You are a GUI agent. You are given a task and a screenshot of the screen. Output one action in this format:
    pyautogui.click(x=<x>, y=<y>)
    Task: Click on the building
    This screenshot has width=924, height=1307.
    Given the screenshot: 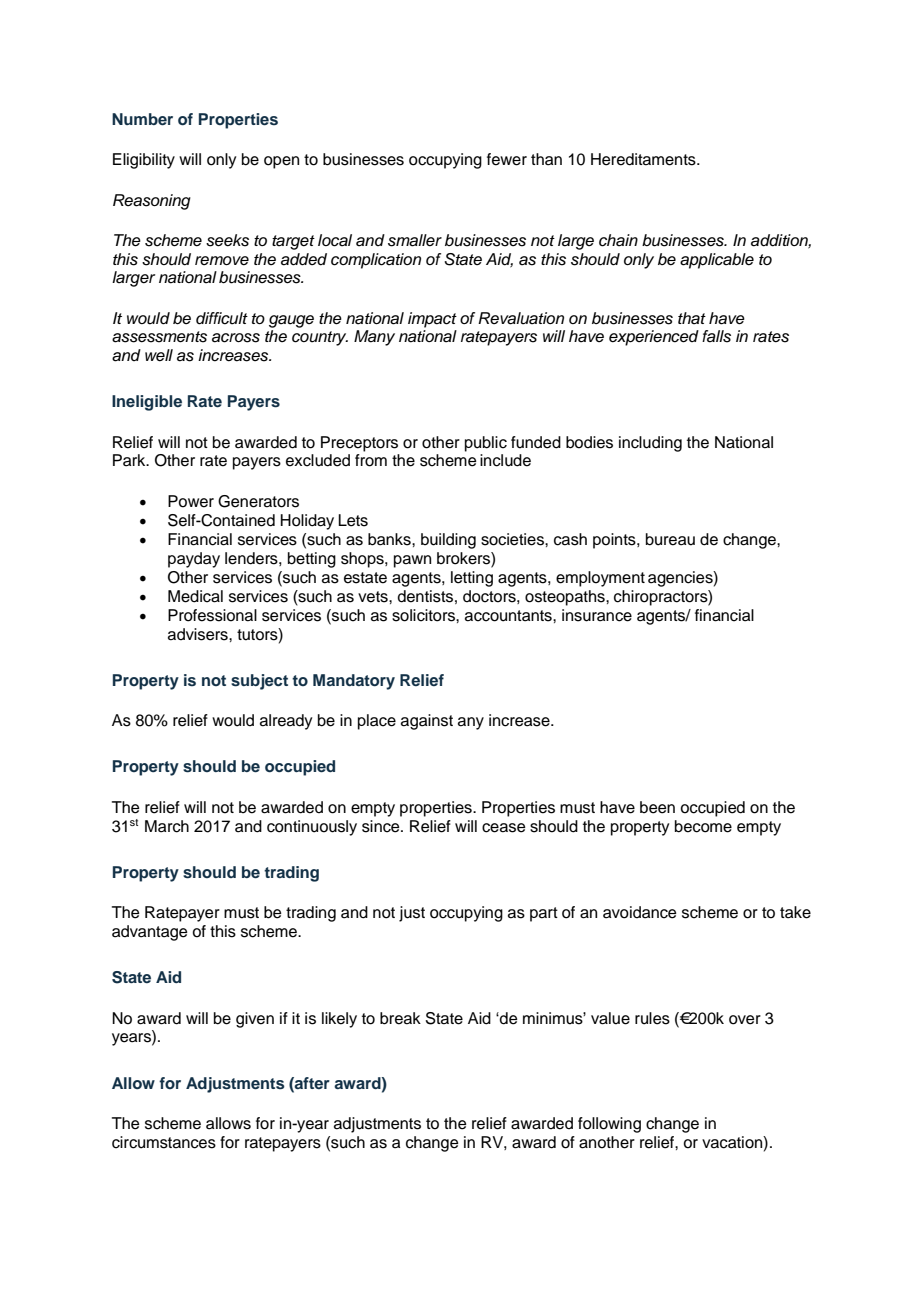 What is the action you would take?
    pyautogui.click(x=448, y=541)
